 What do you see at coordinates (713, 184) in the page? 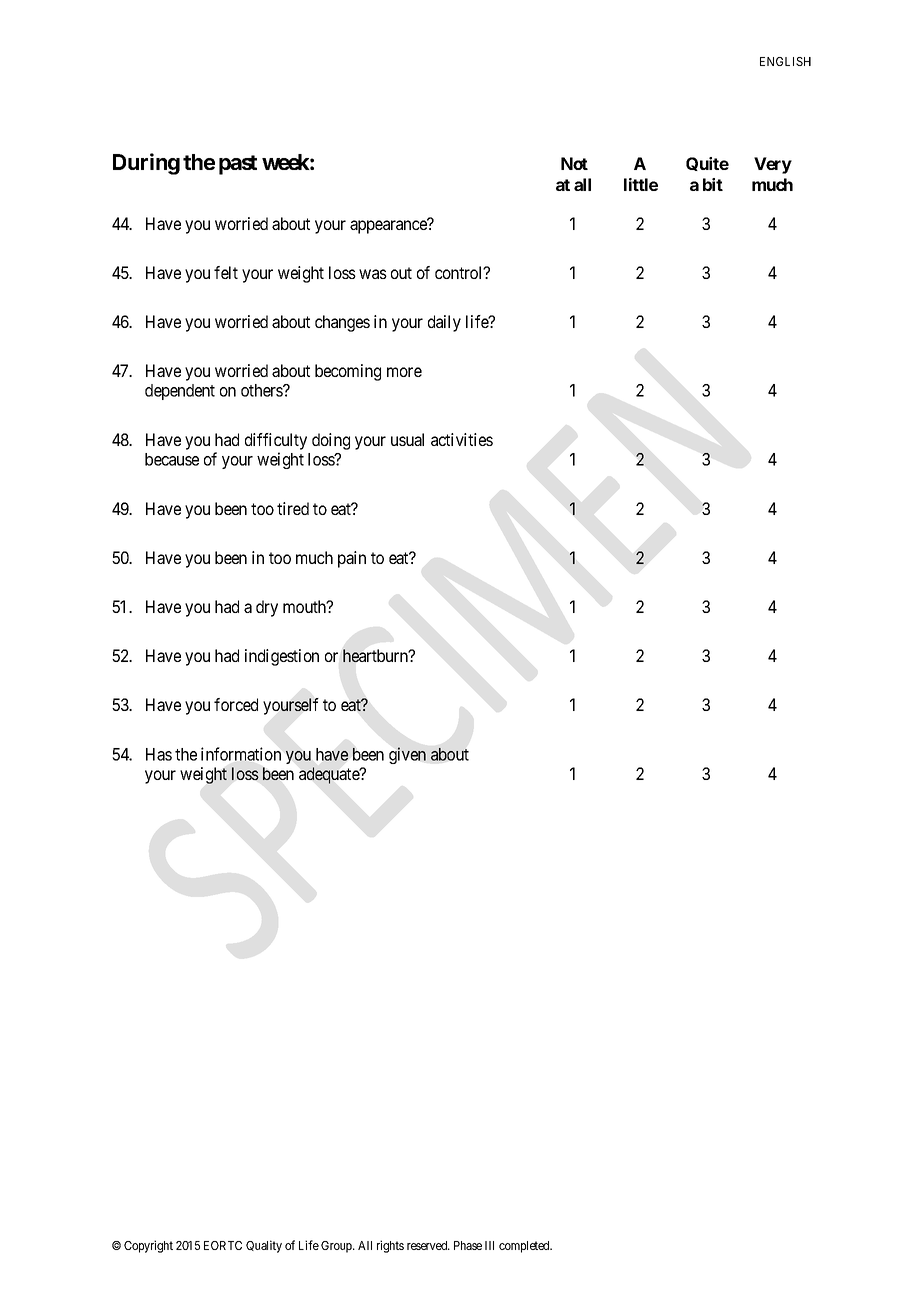
I see `bit` at bounding box center [713, 184].
